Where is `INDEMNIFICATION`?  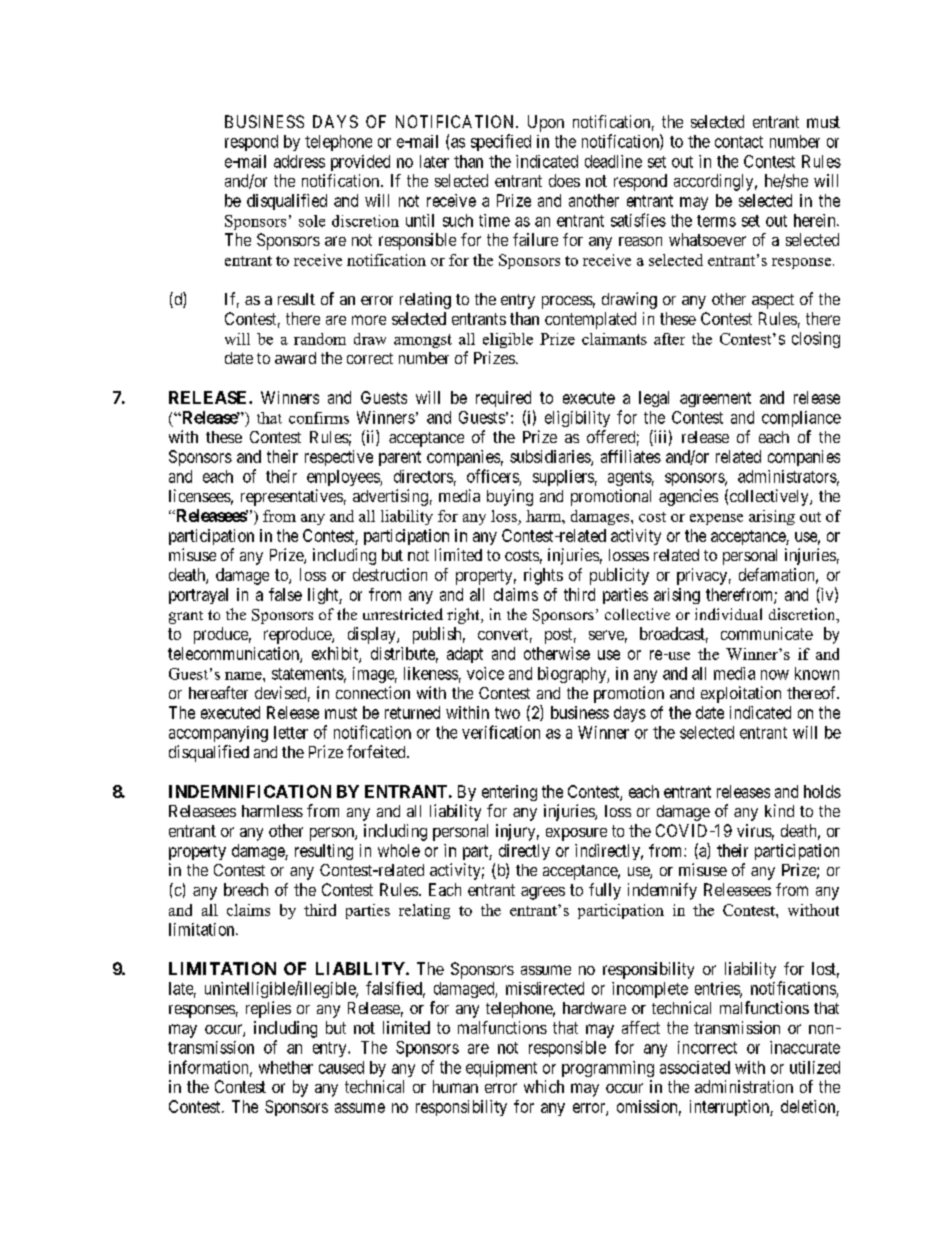
INDEMNIFICATION is located at coordinates (250, 791).
